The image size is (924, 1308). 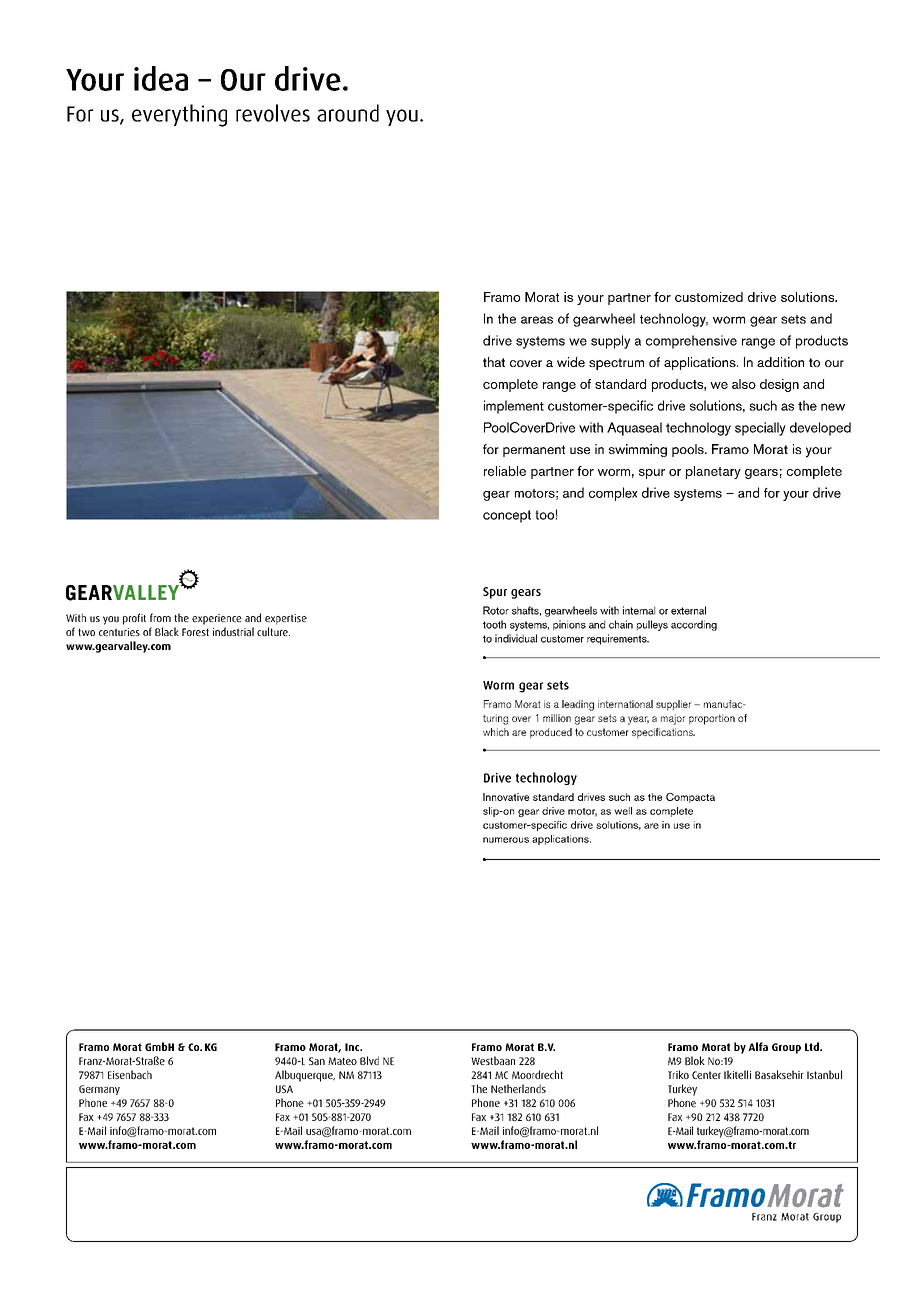 What do you see at coordinates (348, 113) in the screenshot?
I see `around` at bounding box center [348, 113].
